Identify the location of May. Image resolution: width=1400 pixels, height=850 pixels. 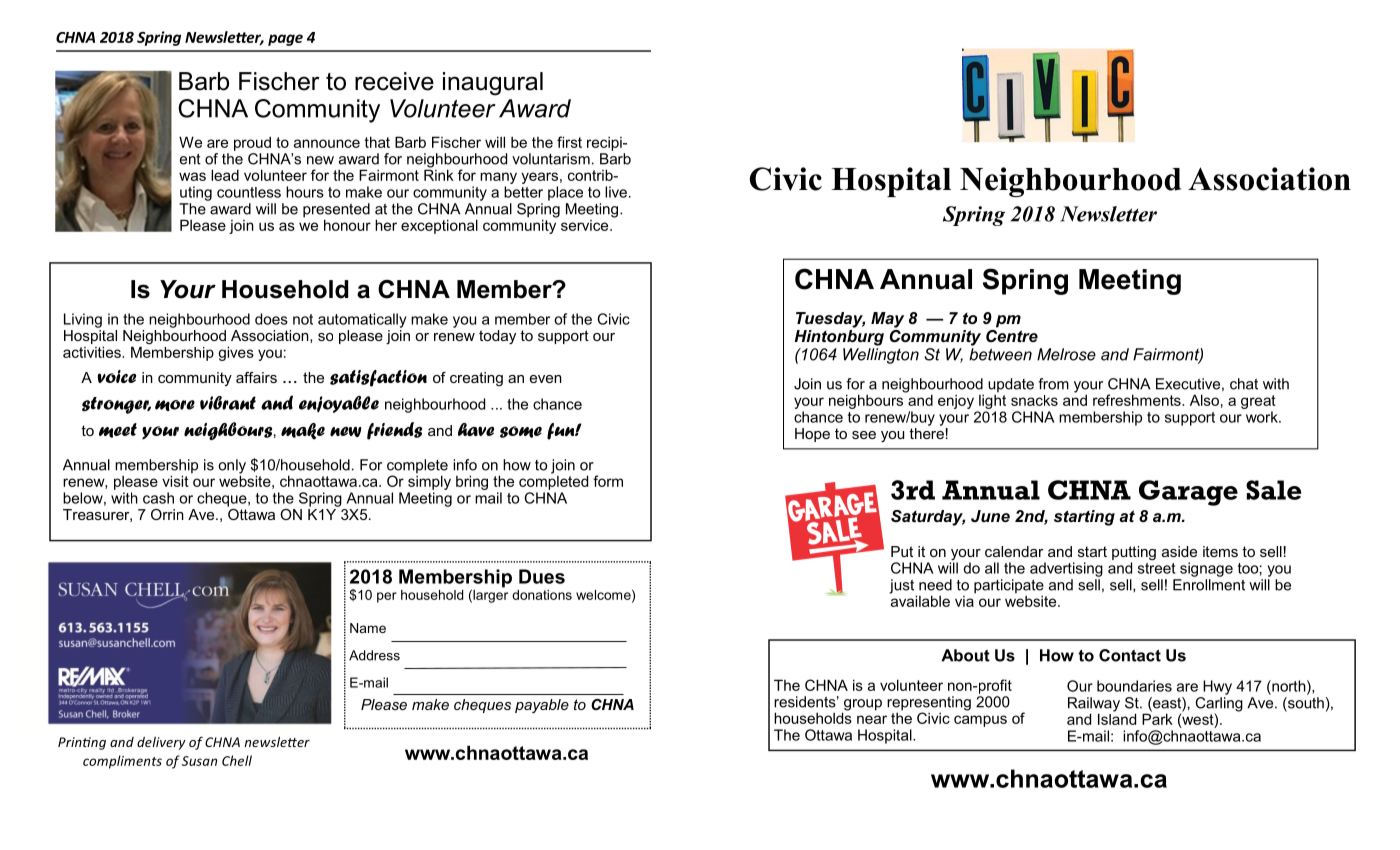
(887, 320).
